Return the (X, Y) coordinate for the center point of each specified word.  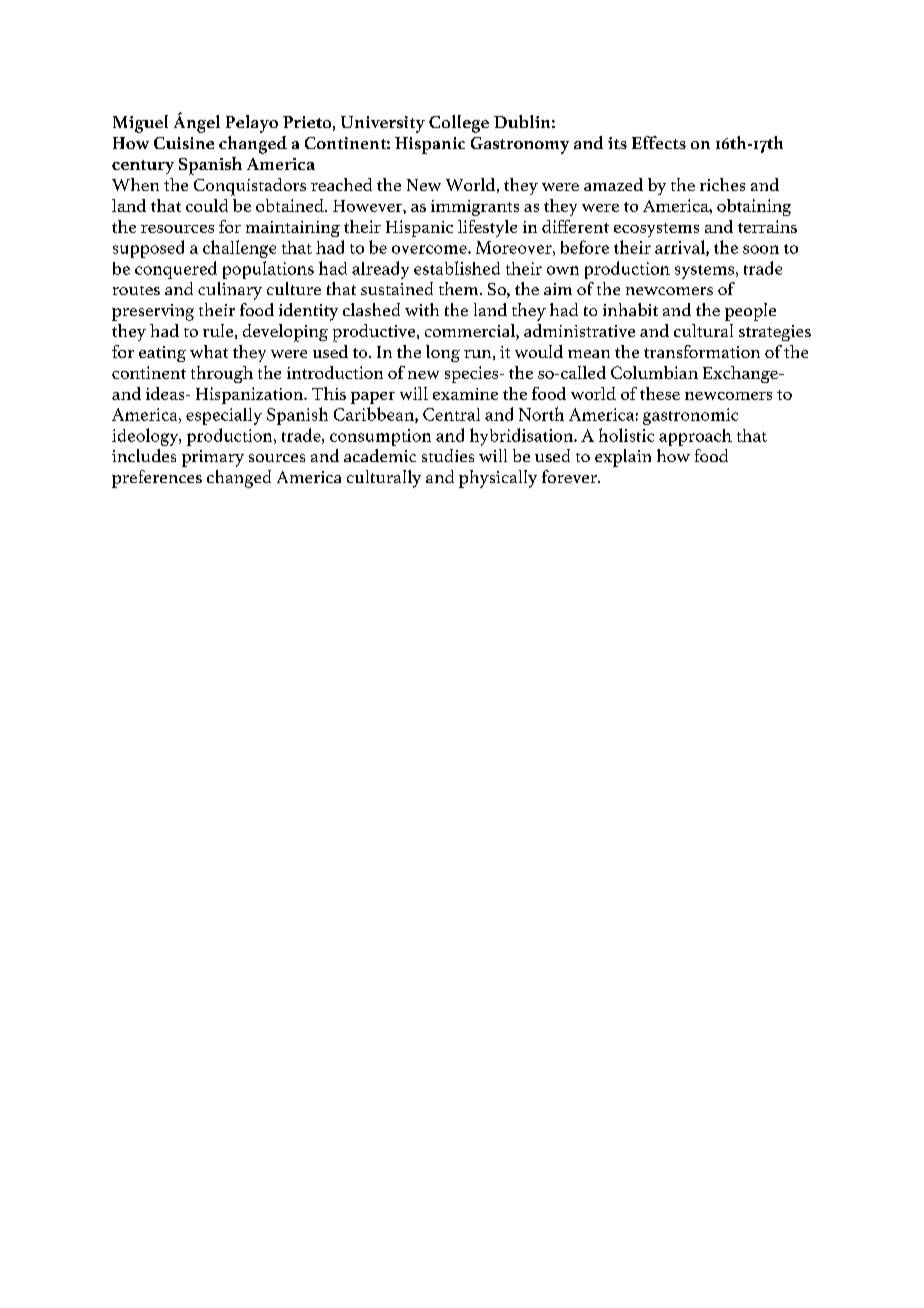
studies (448, 455)
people (750, 312)
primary (213, 458)
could (207, 205)
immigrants (475, 208)
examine (465, 394)
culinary (230, 291)
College (459, 124)
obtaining (754, 207)
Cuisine (184, 143)
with (422, 309)
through (222, 374)
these (660, 393)
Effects (659, 142)
